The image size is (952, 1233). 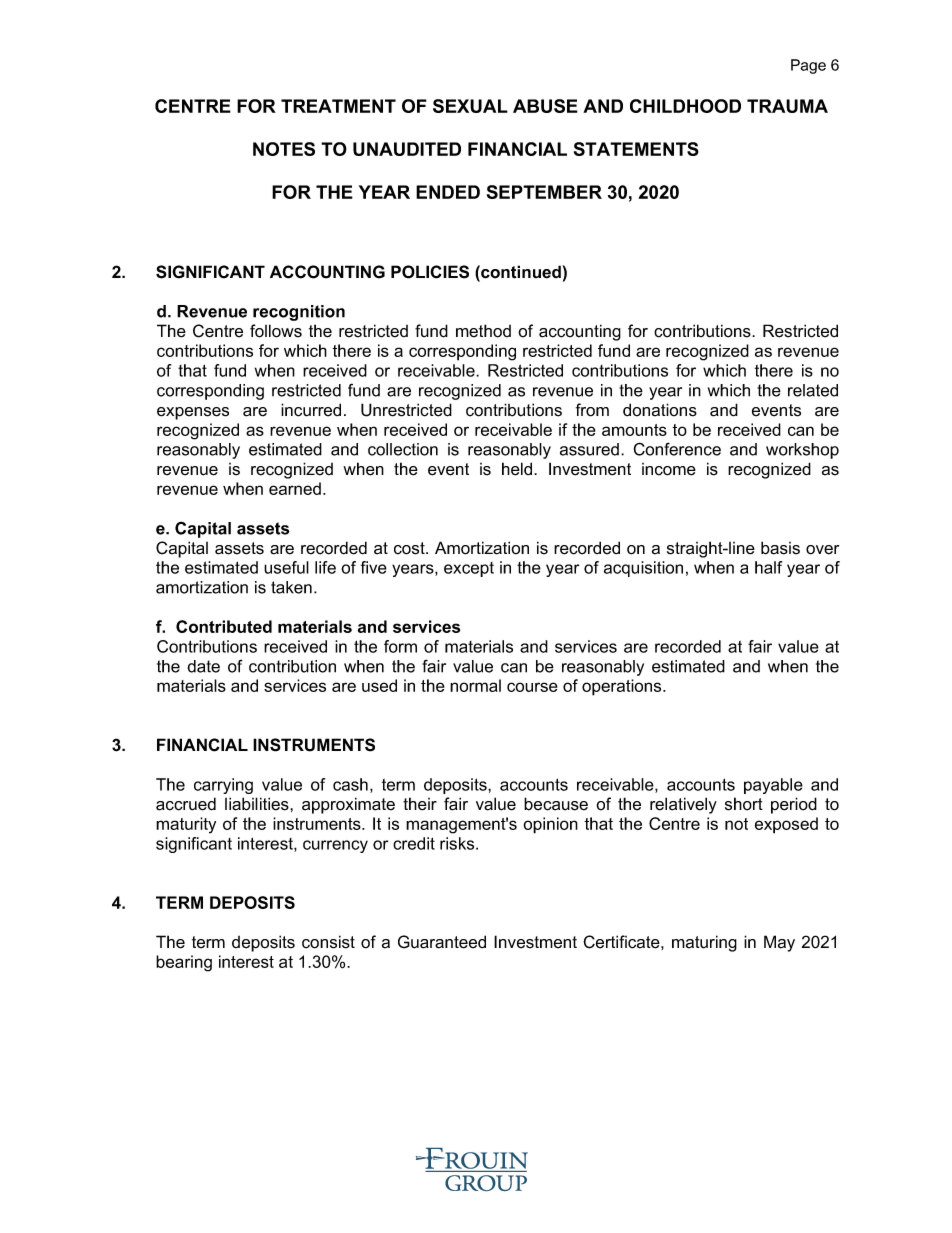 I want to click on consist, so click(x=328, y=942).
